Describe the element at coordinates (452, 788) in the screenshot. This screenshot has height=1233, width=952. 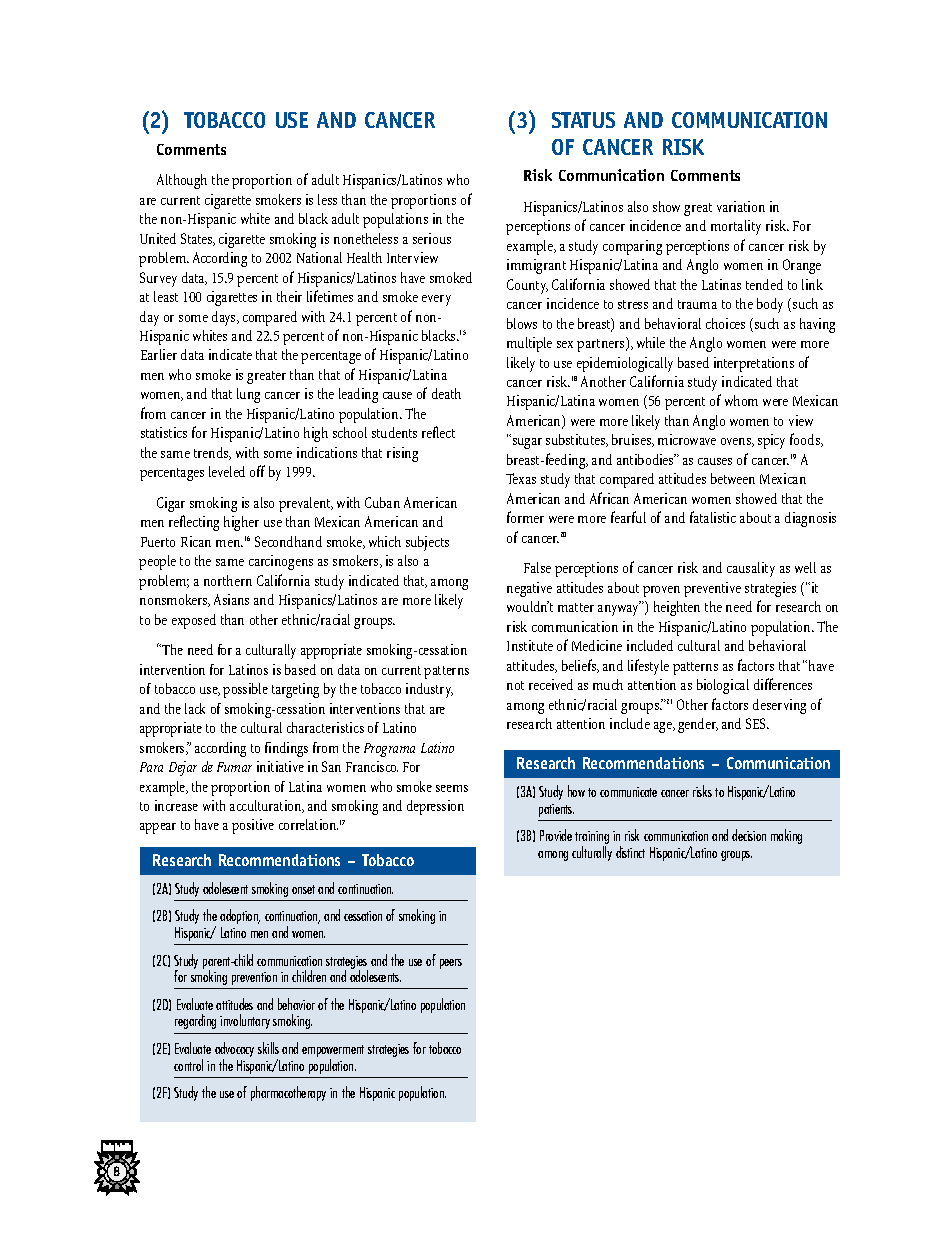
I see `seems` at that location.
